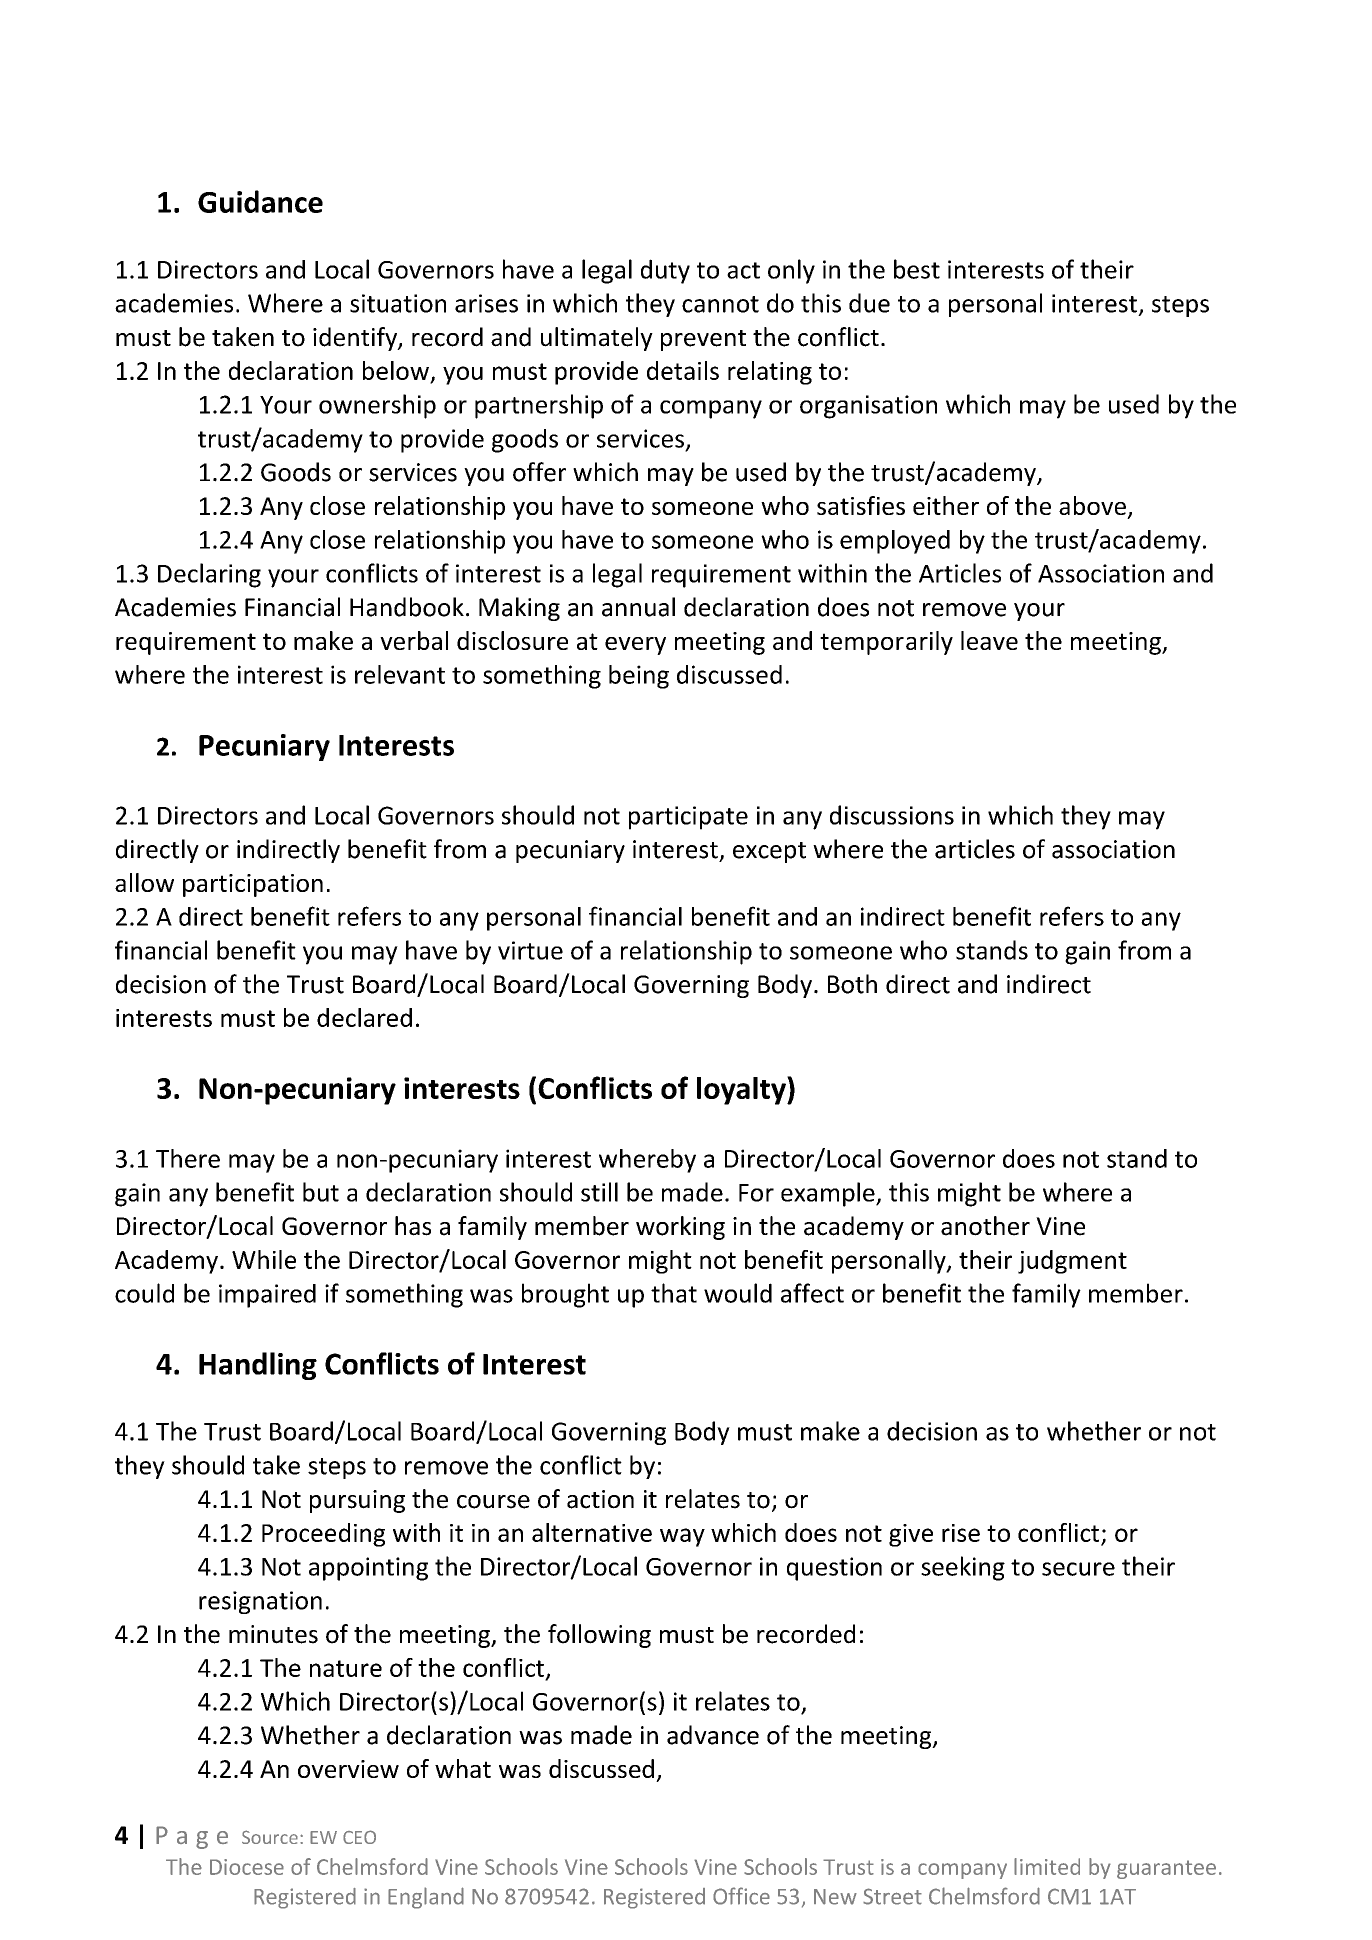 The image size is (1372, 1940). Describe the element at coordinates (688, 818) in the screenshot. I see `participate` at that location.
